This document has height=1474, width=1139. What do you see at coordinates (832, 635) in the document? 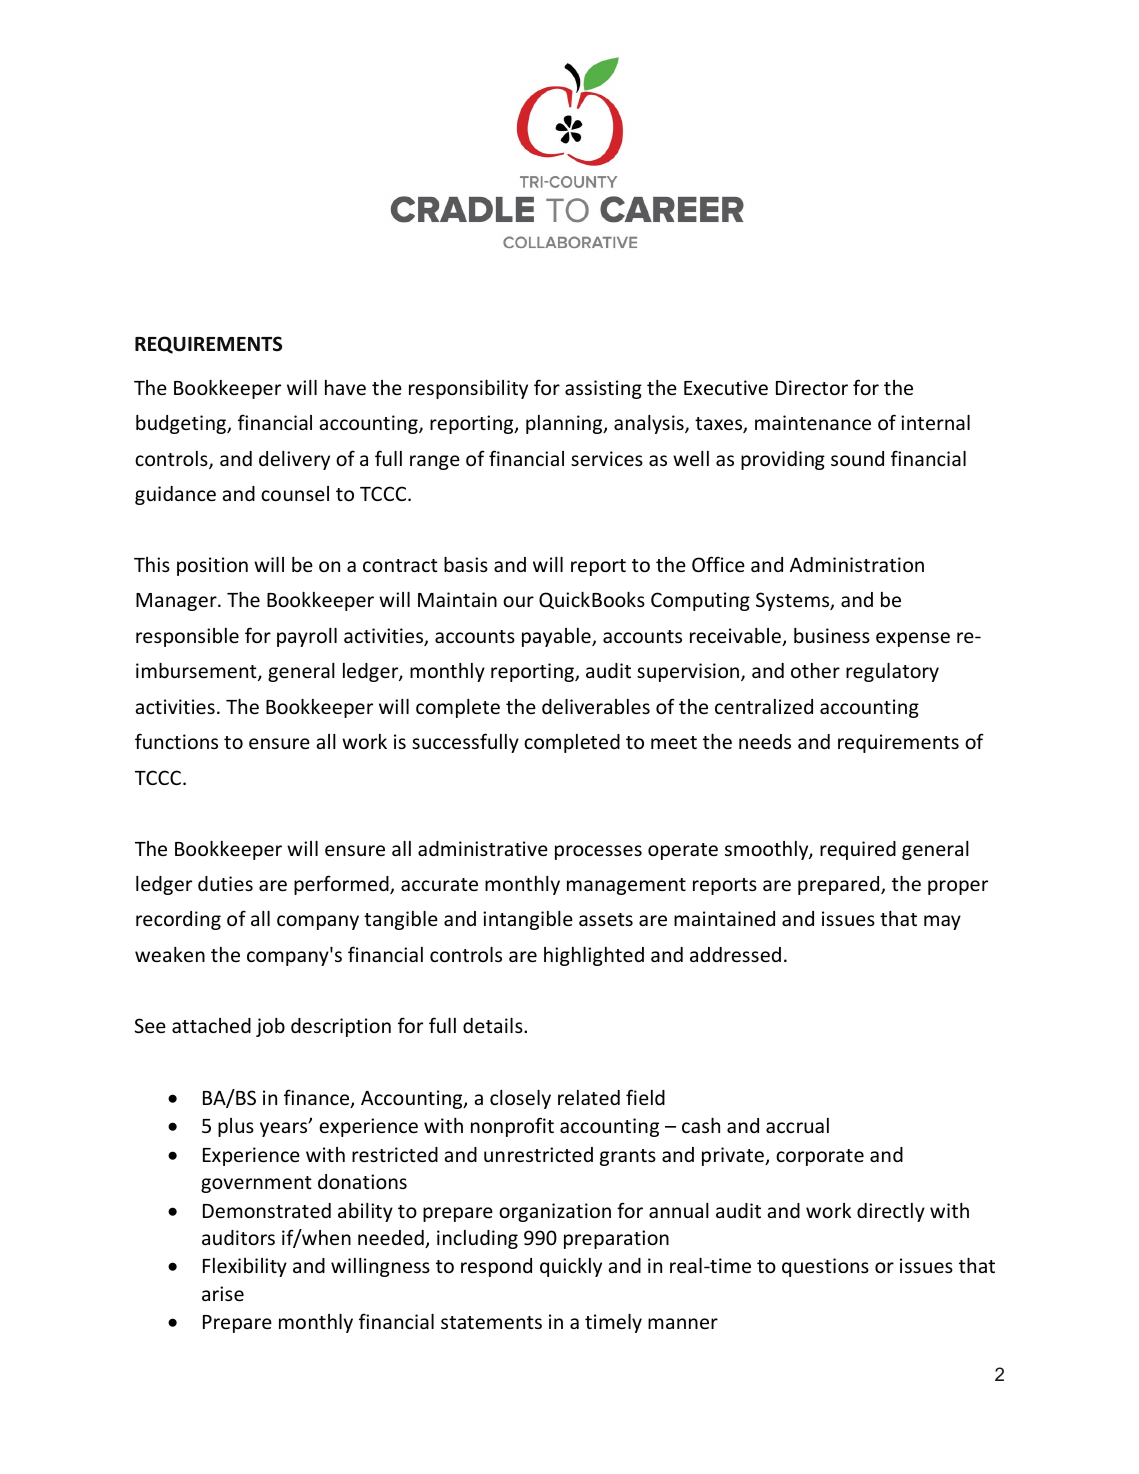
I see `business` at bounding box center [832, 635].
